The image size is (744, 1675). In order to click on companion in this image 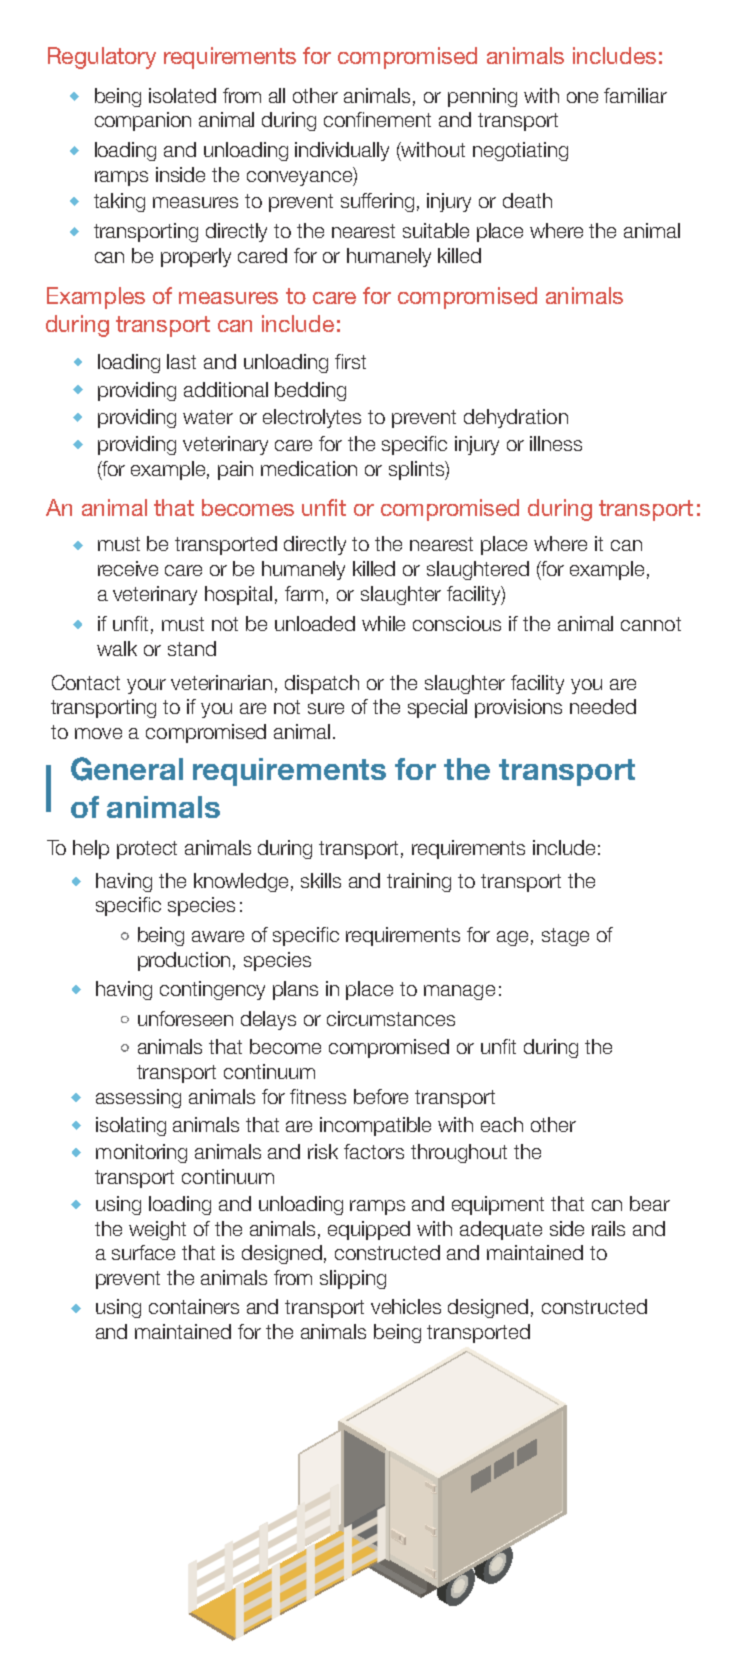, I will do `click(143, 121)`.
